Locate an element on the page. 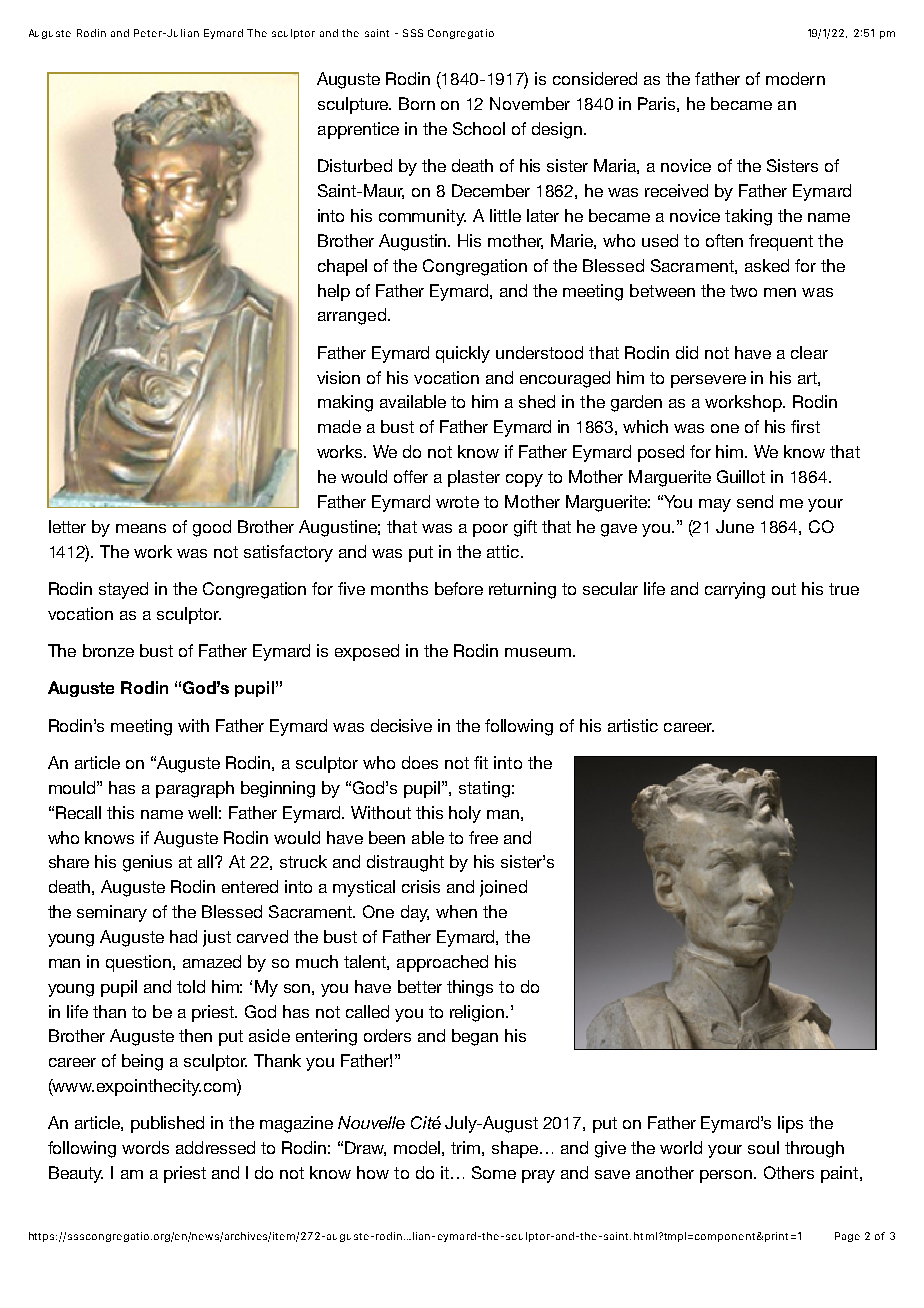  School is located at coordinates (479, 128).
